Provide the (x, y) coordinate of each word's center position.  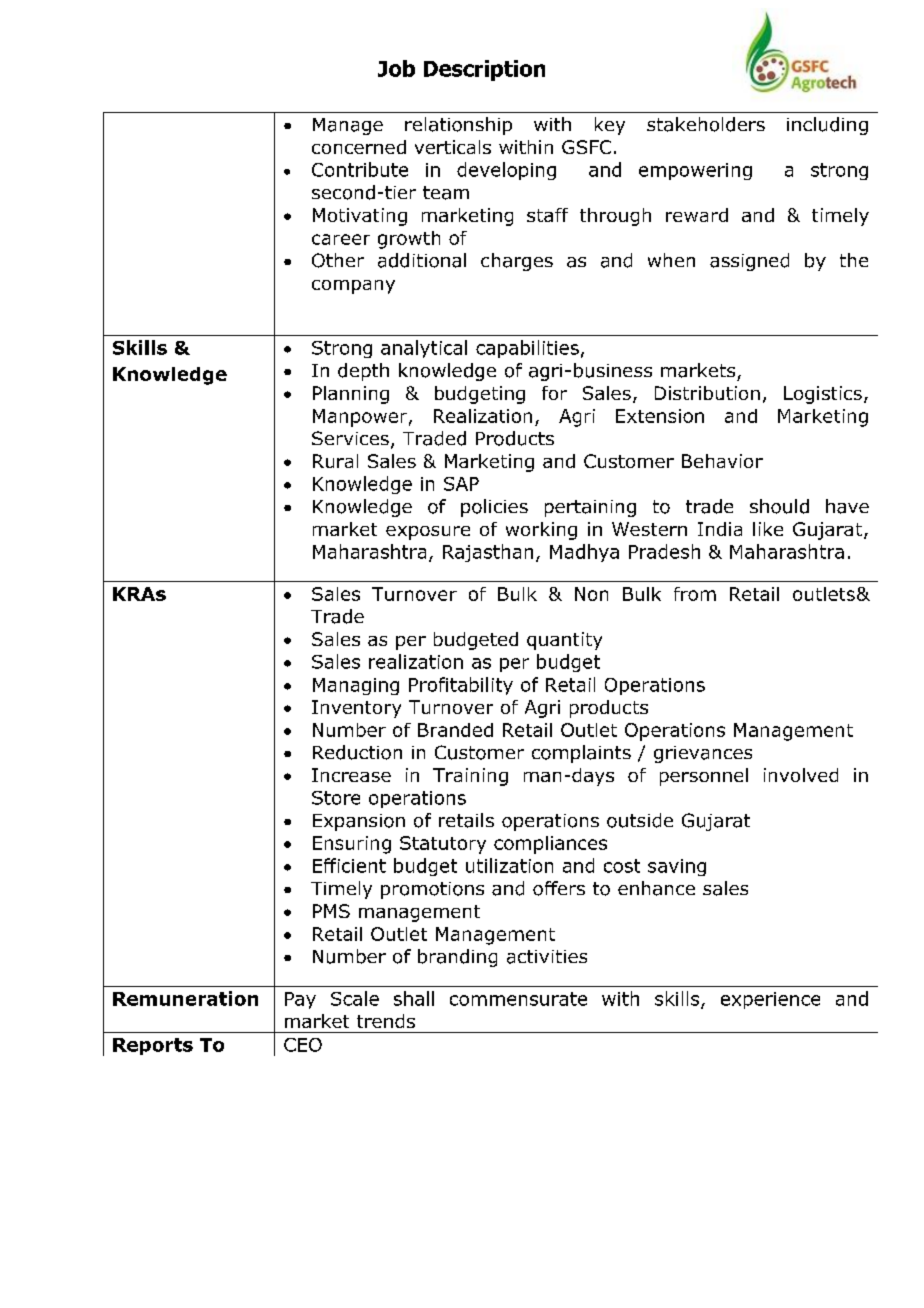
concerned (359, 147)
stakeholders (706, 124)
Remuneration (185, 998)
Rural (335, 461)
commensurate (518, 999)
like (768, 529)
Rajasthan (488, 553)
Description (484, 70)
